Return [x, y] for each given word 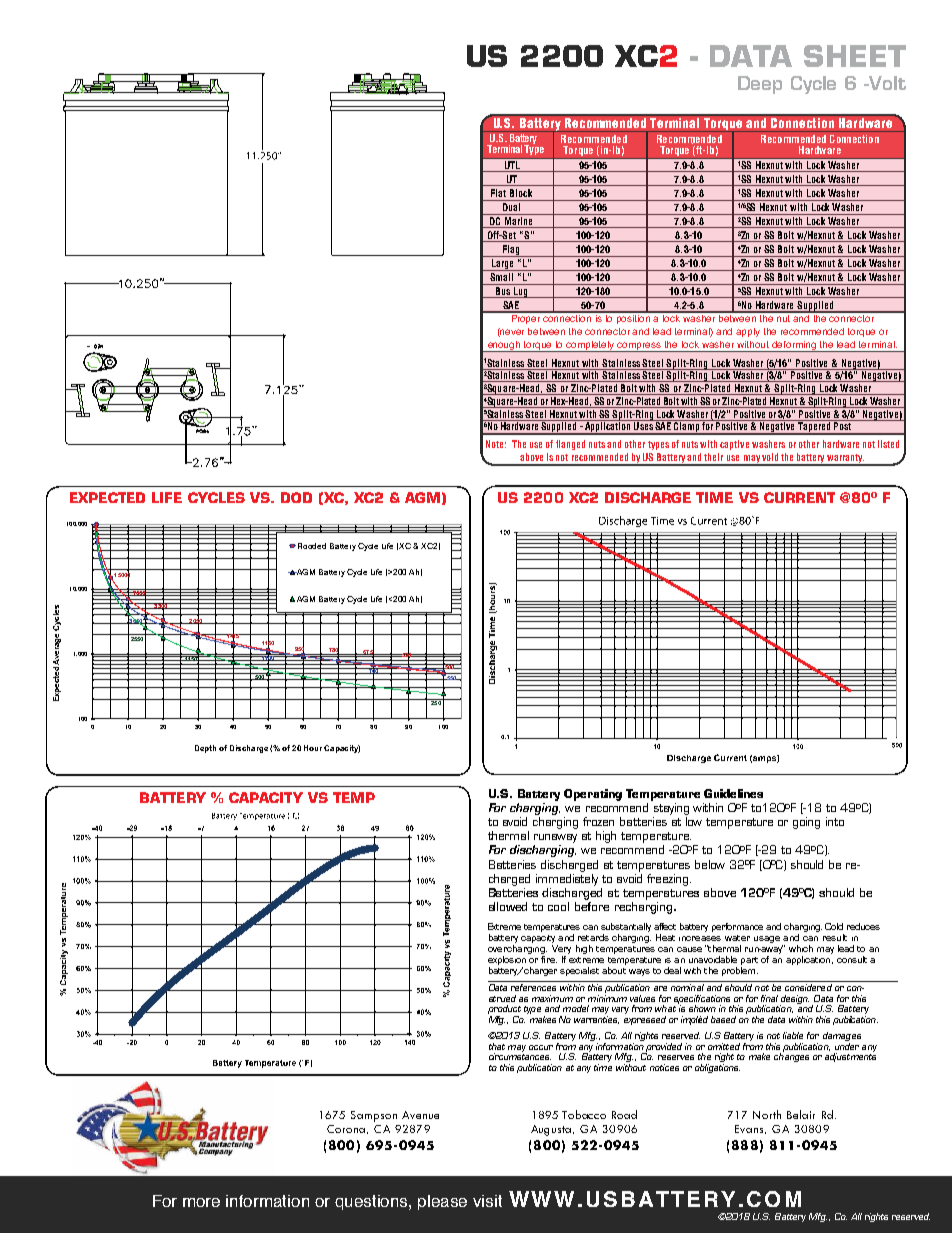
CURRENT [799, 497]
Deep [760, 85]
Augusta [552, 1130]
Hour [313, 748]
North [767, 1114]
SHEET [855, 56]
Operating [593, 795]
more [201, 1202]
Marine [519, 222]
